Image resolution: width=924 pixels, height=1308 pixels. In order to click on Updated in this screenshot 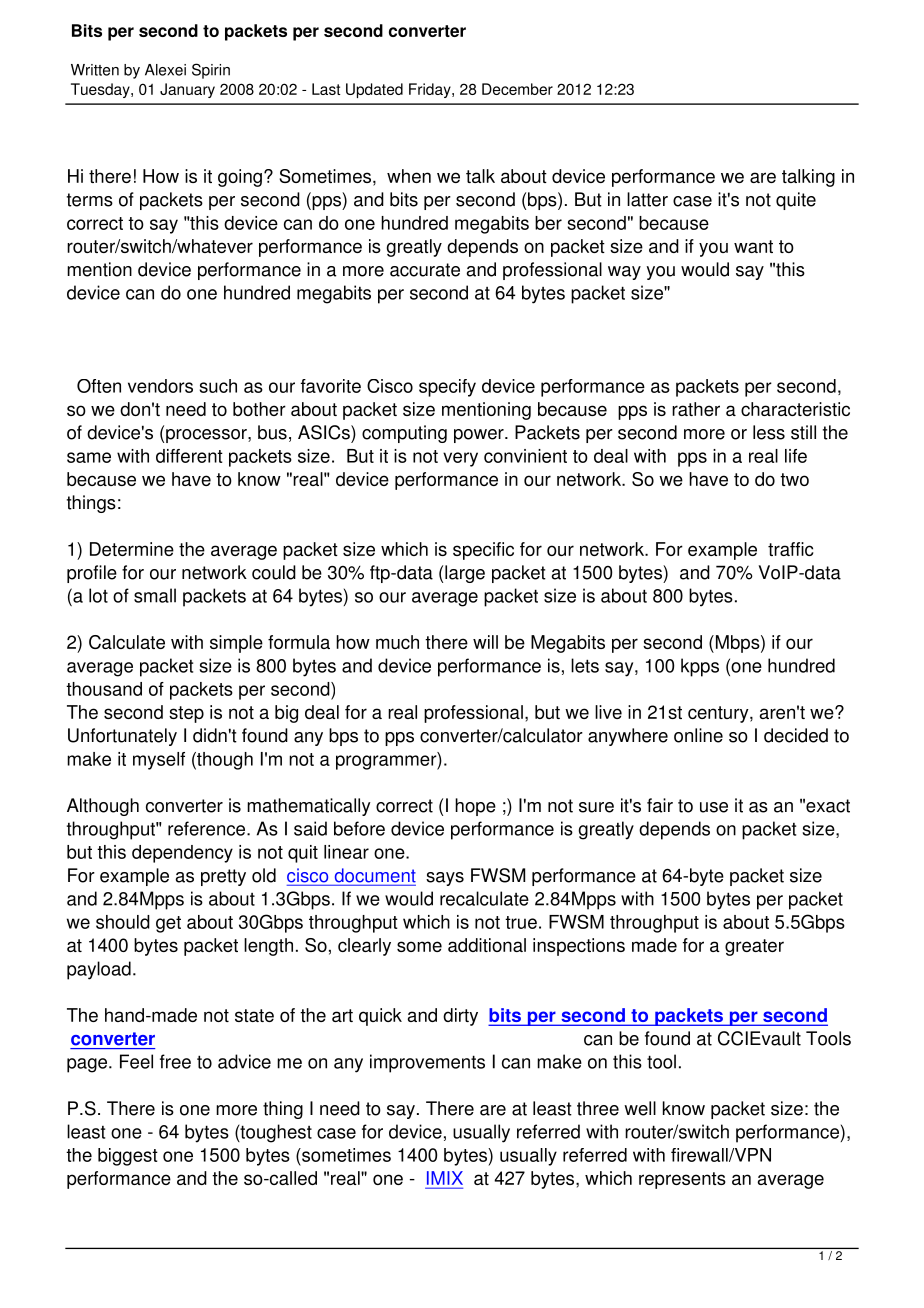, I will do `click(374, 90)`.
